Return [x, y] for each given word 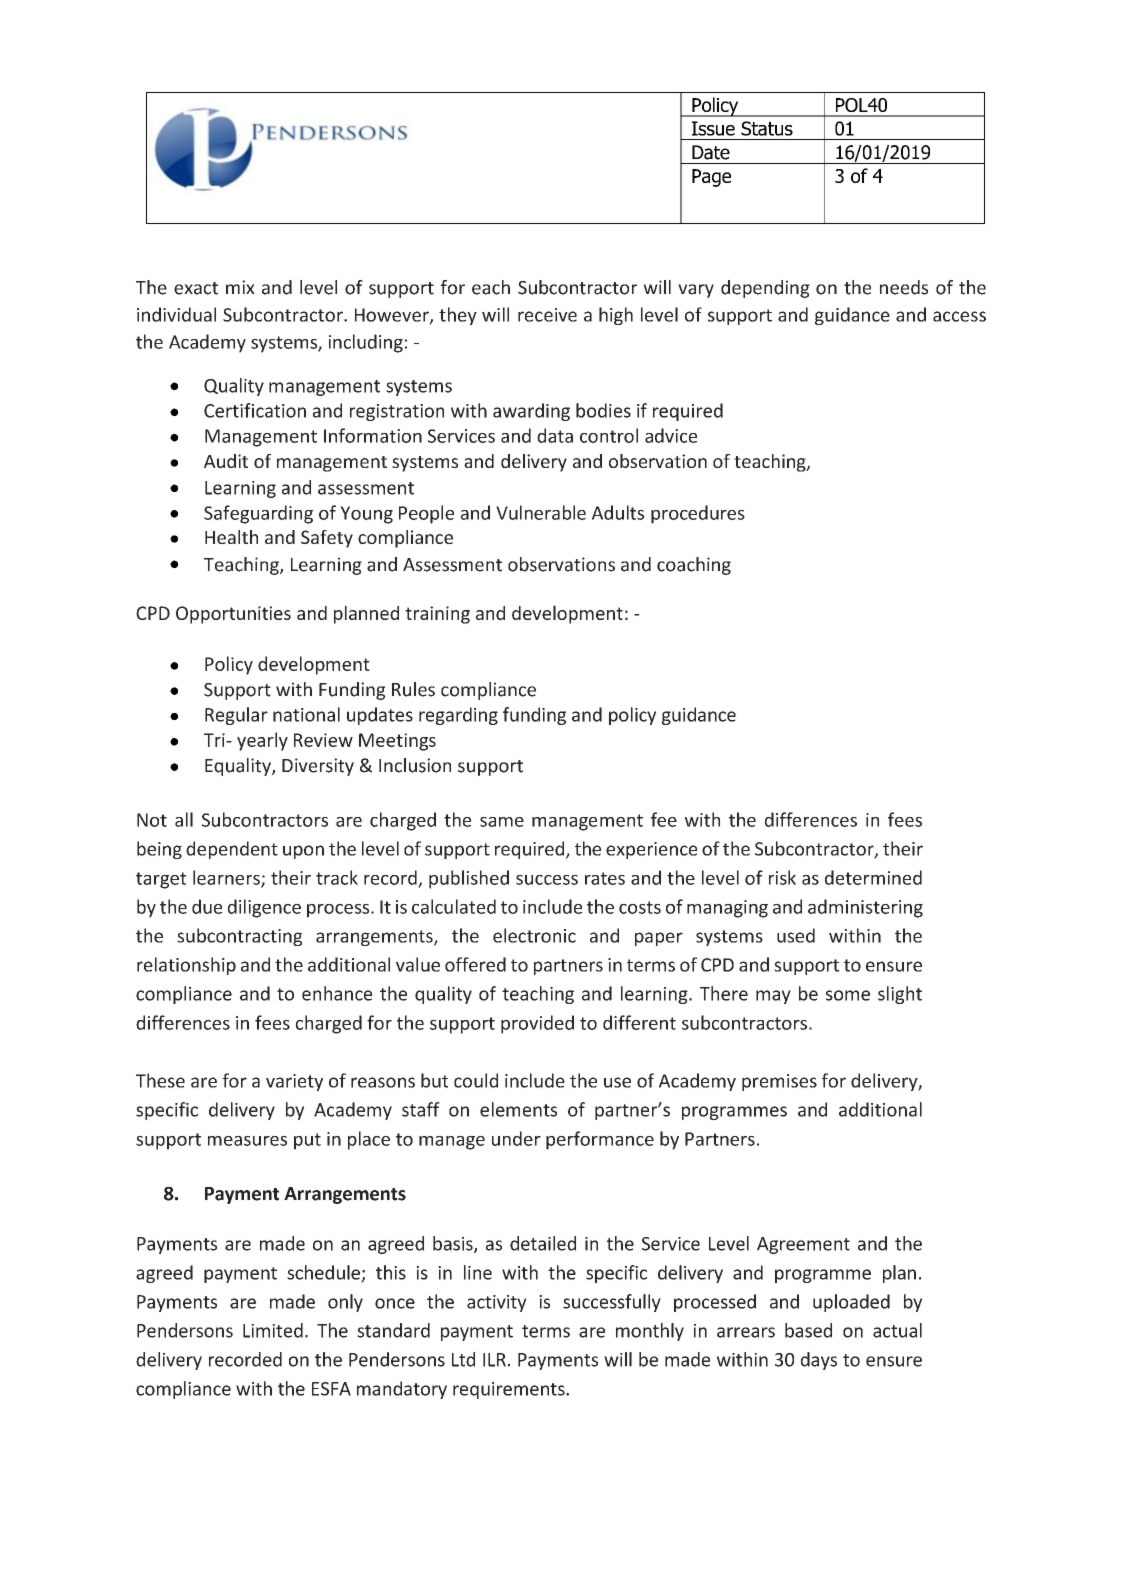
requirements [510, 1390]
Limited [273, 1330]
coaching [694, 566]
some [848, 995]
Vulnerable [541, 512]
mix [240, 287]
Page [711, 178]
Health [231, 537]
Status [767, 128]
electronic [534, 935]
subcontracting [239, 937]
